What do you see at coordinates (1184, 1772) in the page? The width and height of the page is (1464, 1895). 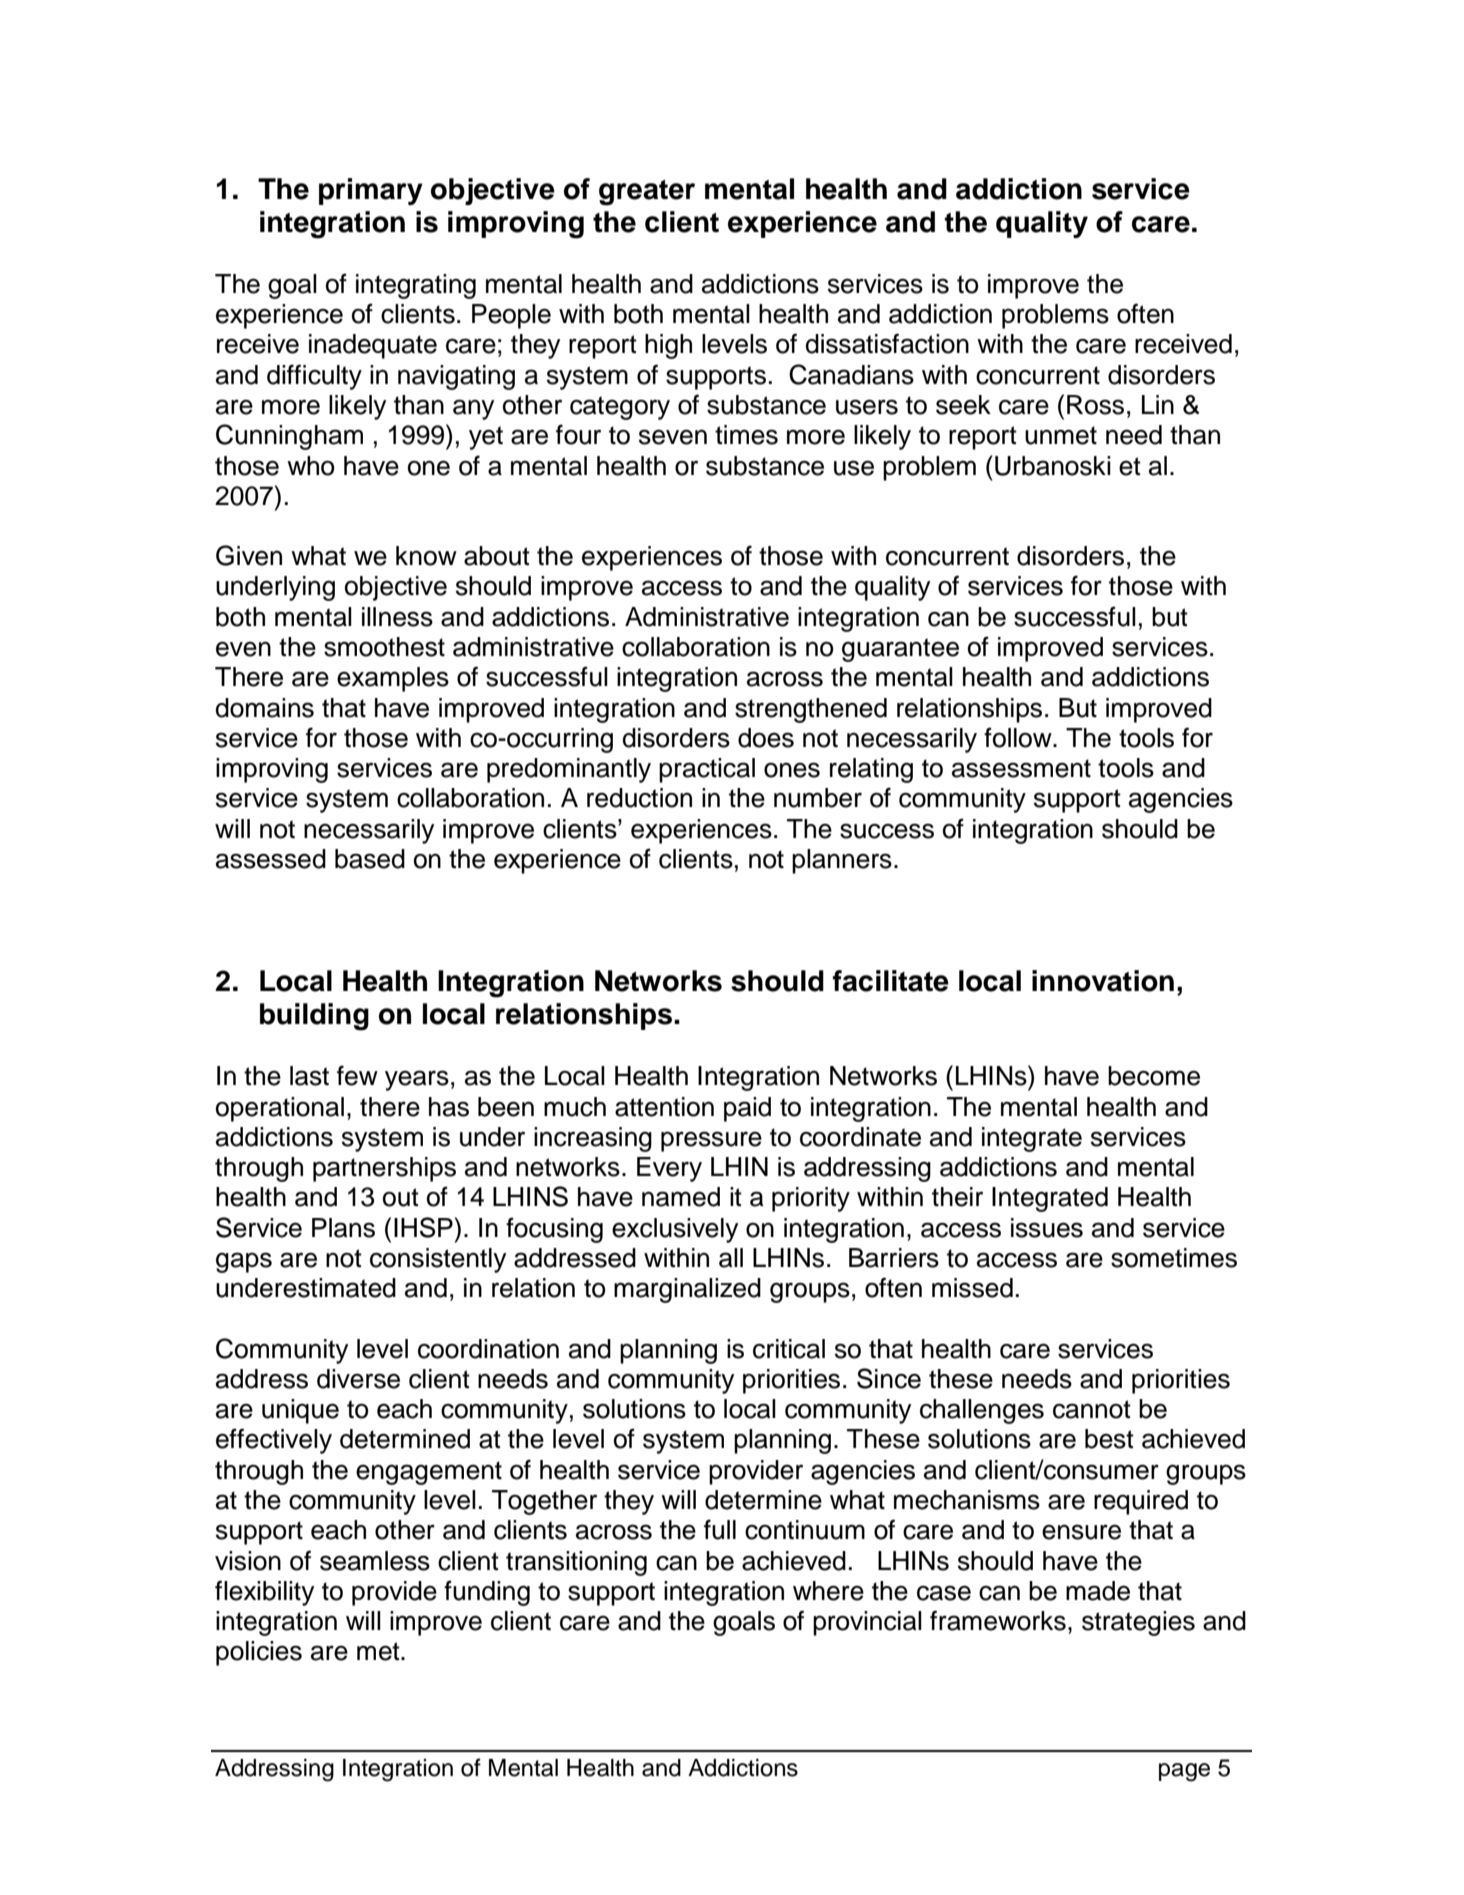 I see `page` at bounding box center [1184, 1772].
